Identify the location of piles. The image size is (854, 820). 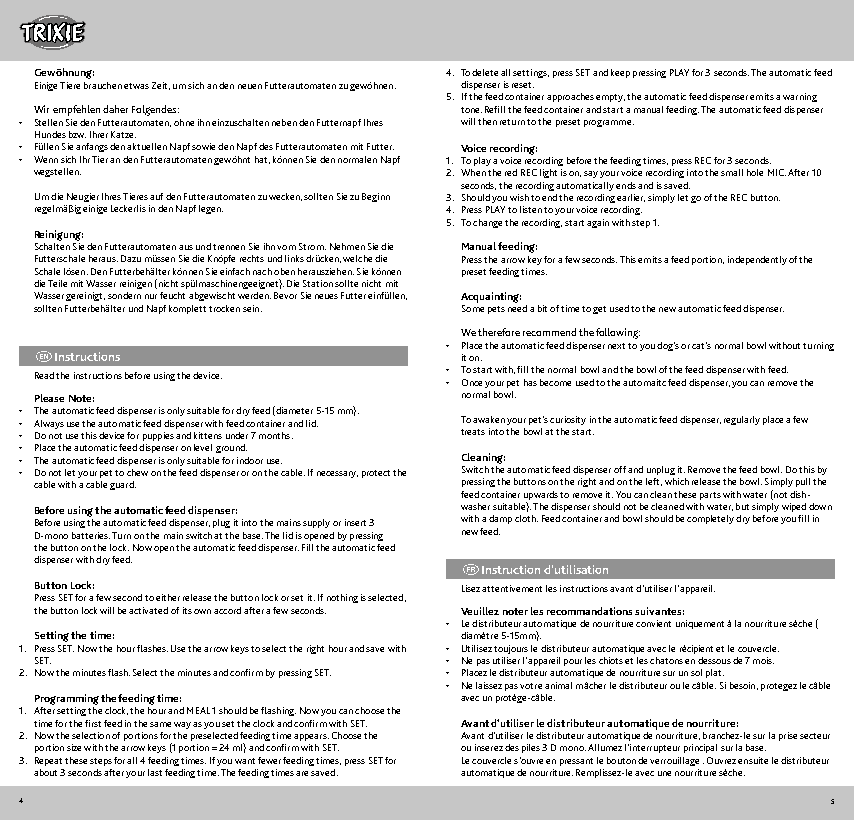
(531, 748).
